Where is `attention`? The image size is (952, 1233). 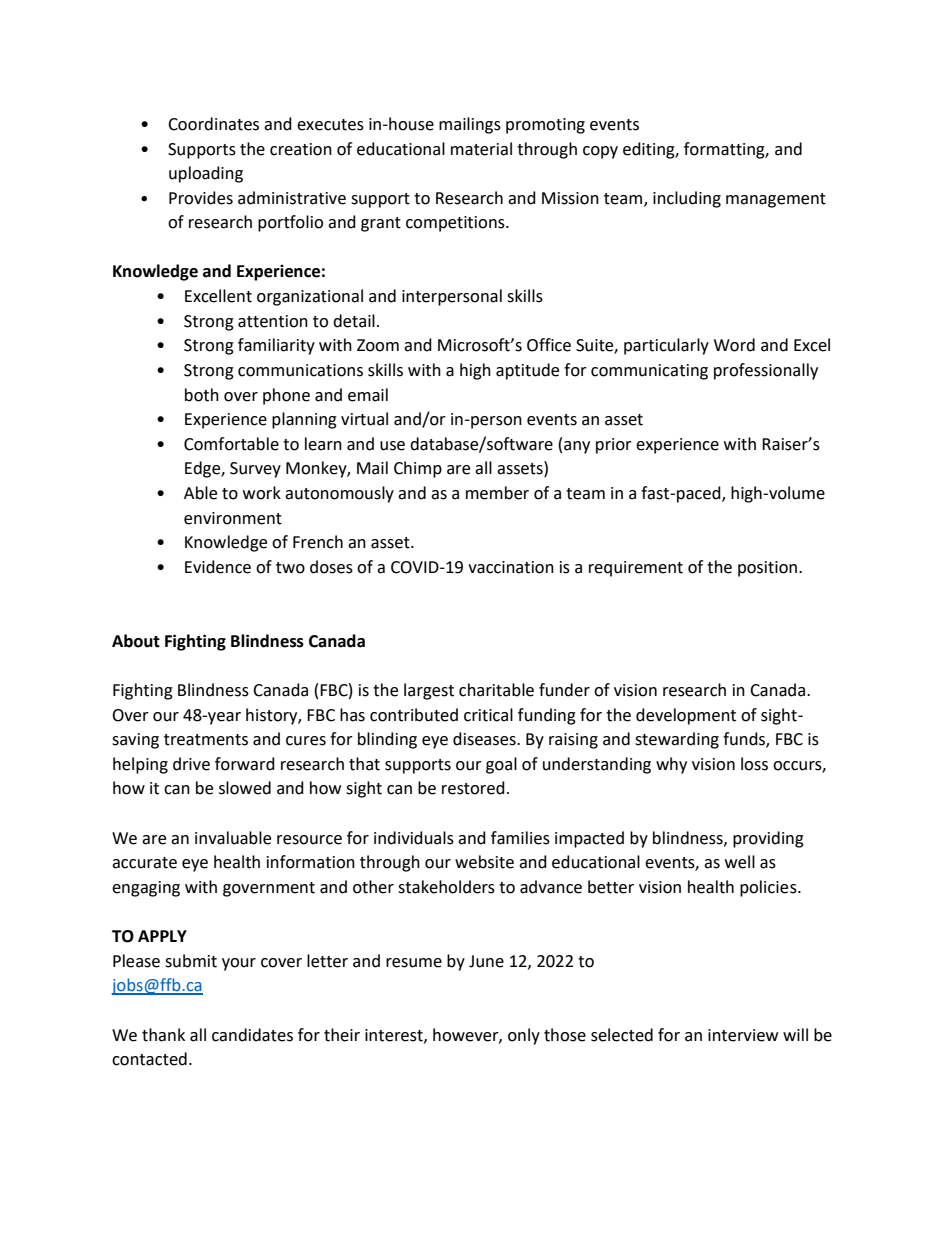 attention is located at coordinates (273, 321).
